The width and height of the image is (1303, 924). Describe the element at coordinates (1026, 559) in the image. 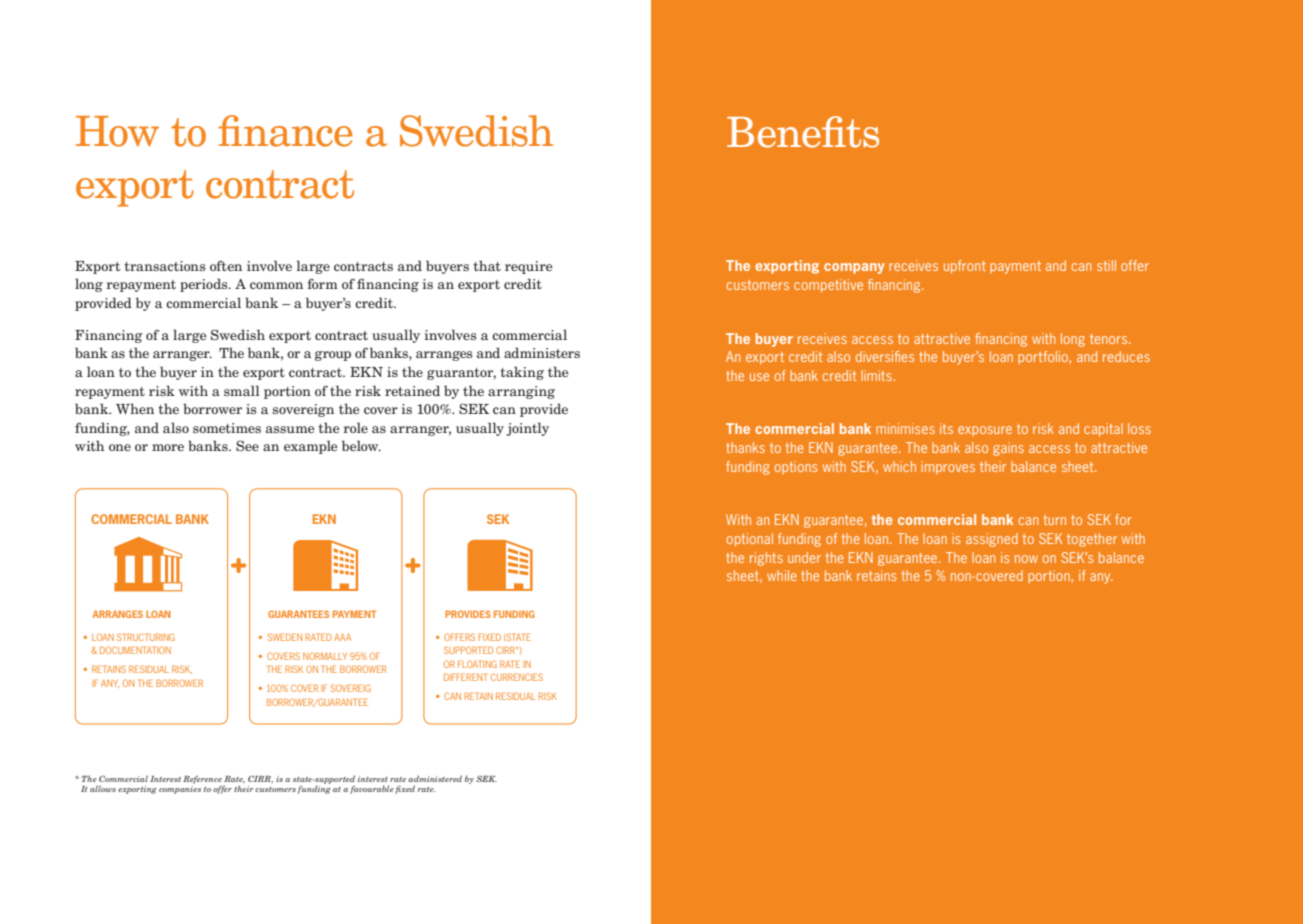

I see `now` at that location.
